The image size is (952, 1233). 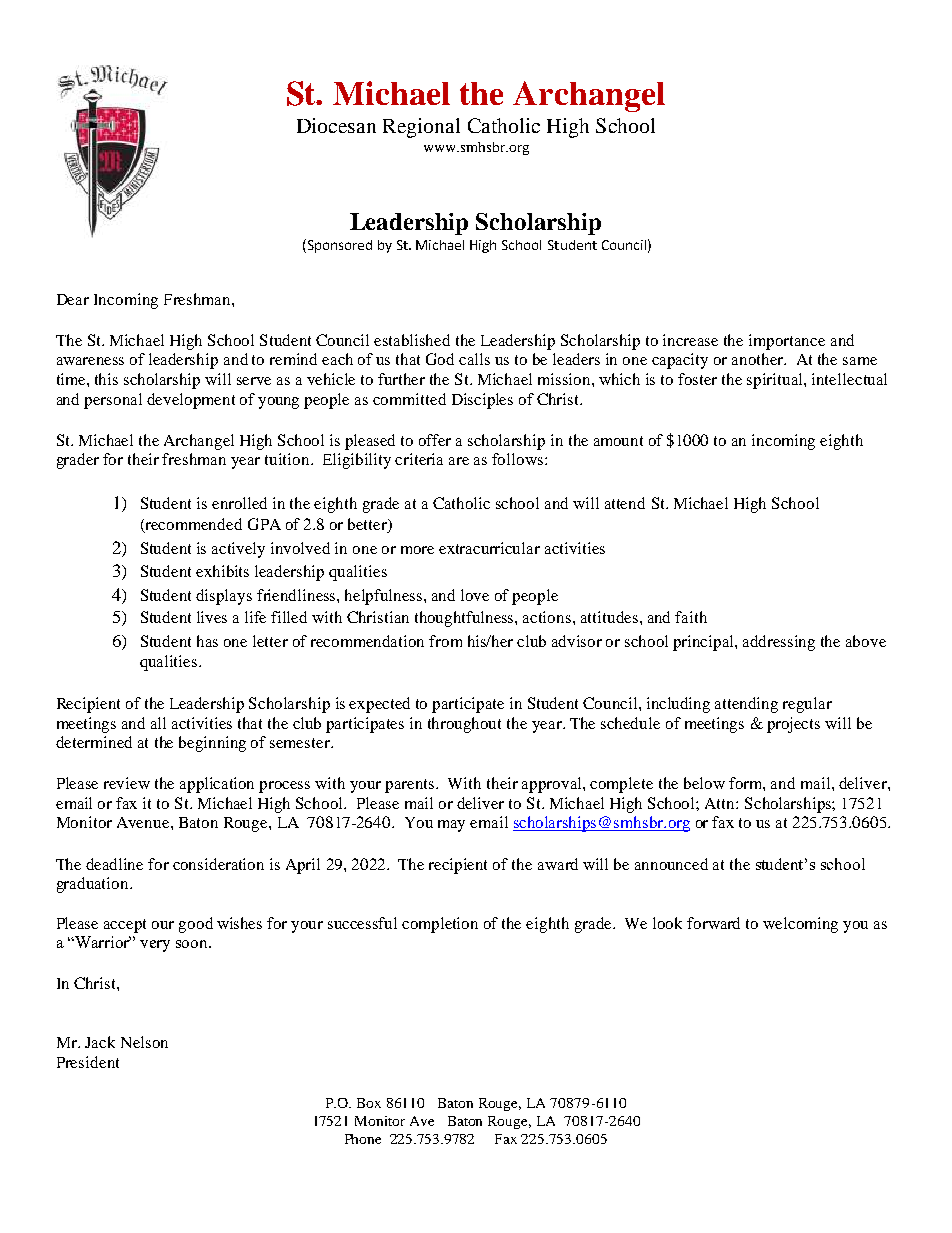 I want to click on spiritual, so click(x=776, y=381).
